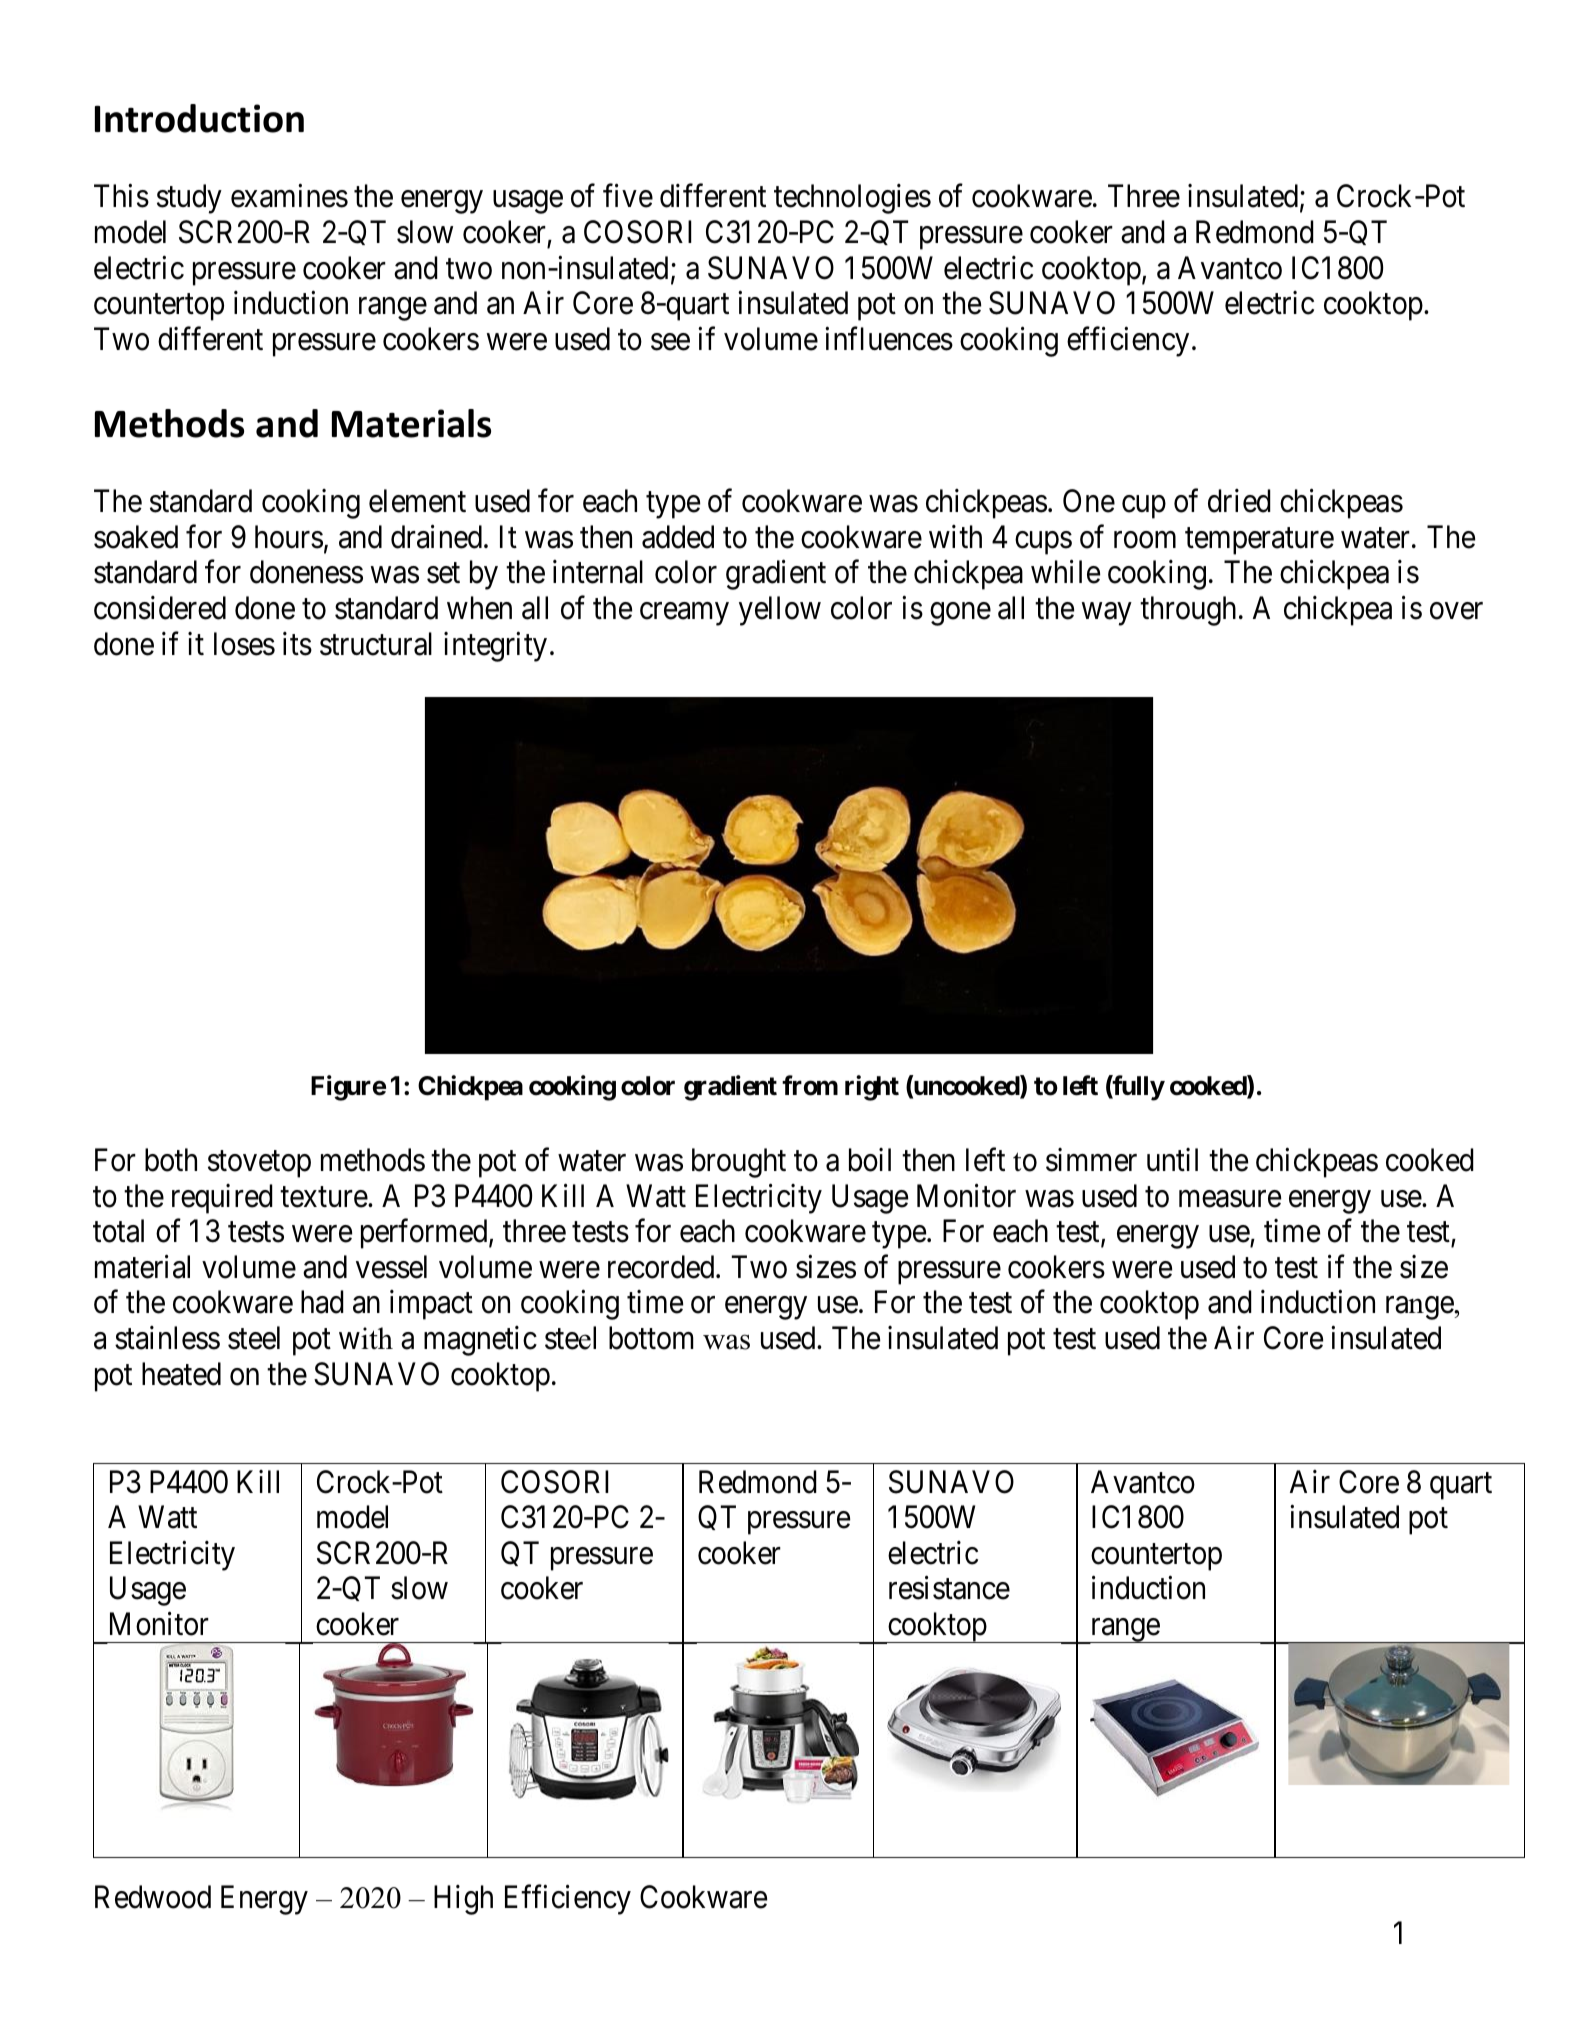 Image resolution: width=1578 pixels, height=2043 pixels. I want to click on study, so click(189, 199).
